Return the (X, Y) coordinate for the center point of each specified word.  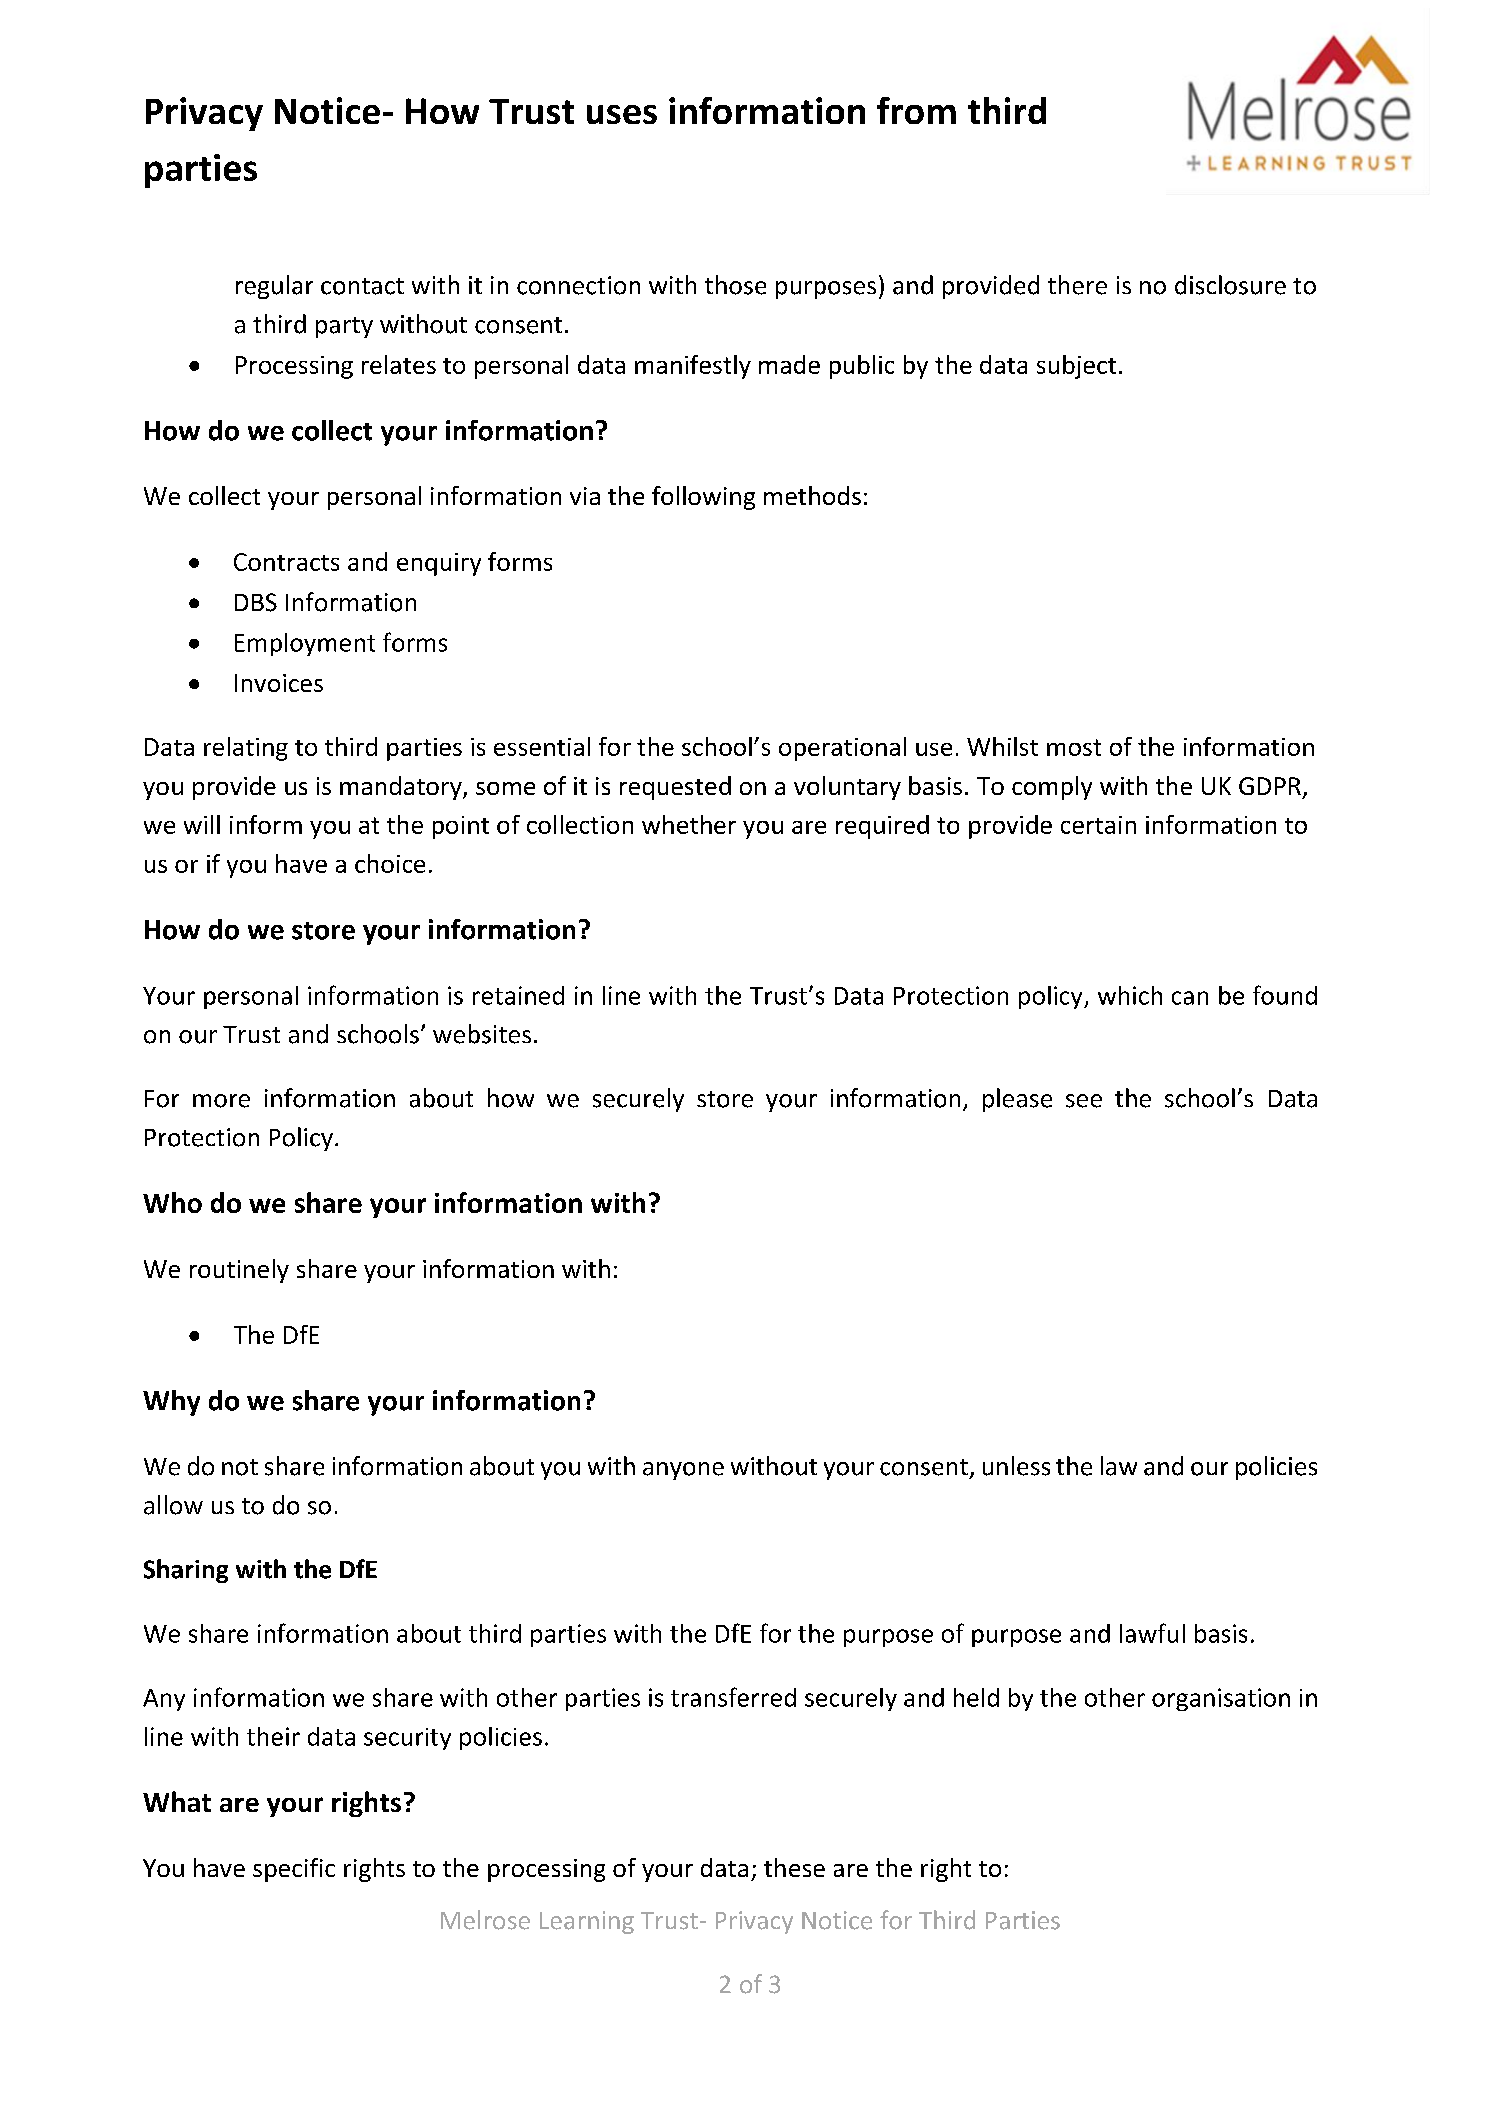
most (1074, 747)
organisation (1221, 1699)
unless (1016, 1466)
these (794, 1867)
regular (274, 287)
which (1130, 995)
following (703, 498)
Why (171, 1403)
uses (622, 114)
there (1077, 285)
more (221, 1101)
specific (294, 1870)
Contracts (286, 562)
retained (518, 995)
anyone (683, 1471)
